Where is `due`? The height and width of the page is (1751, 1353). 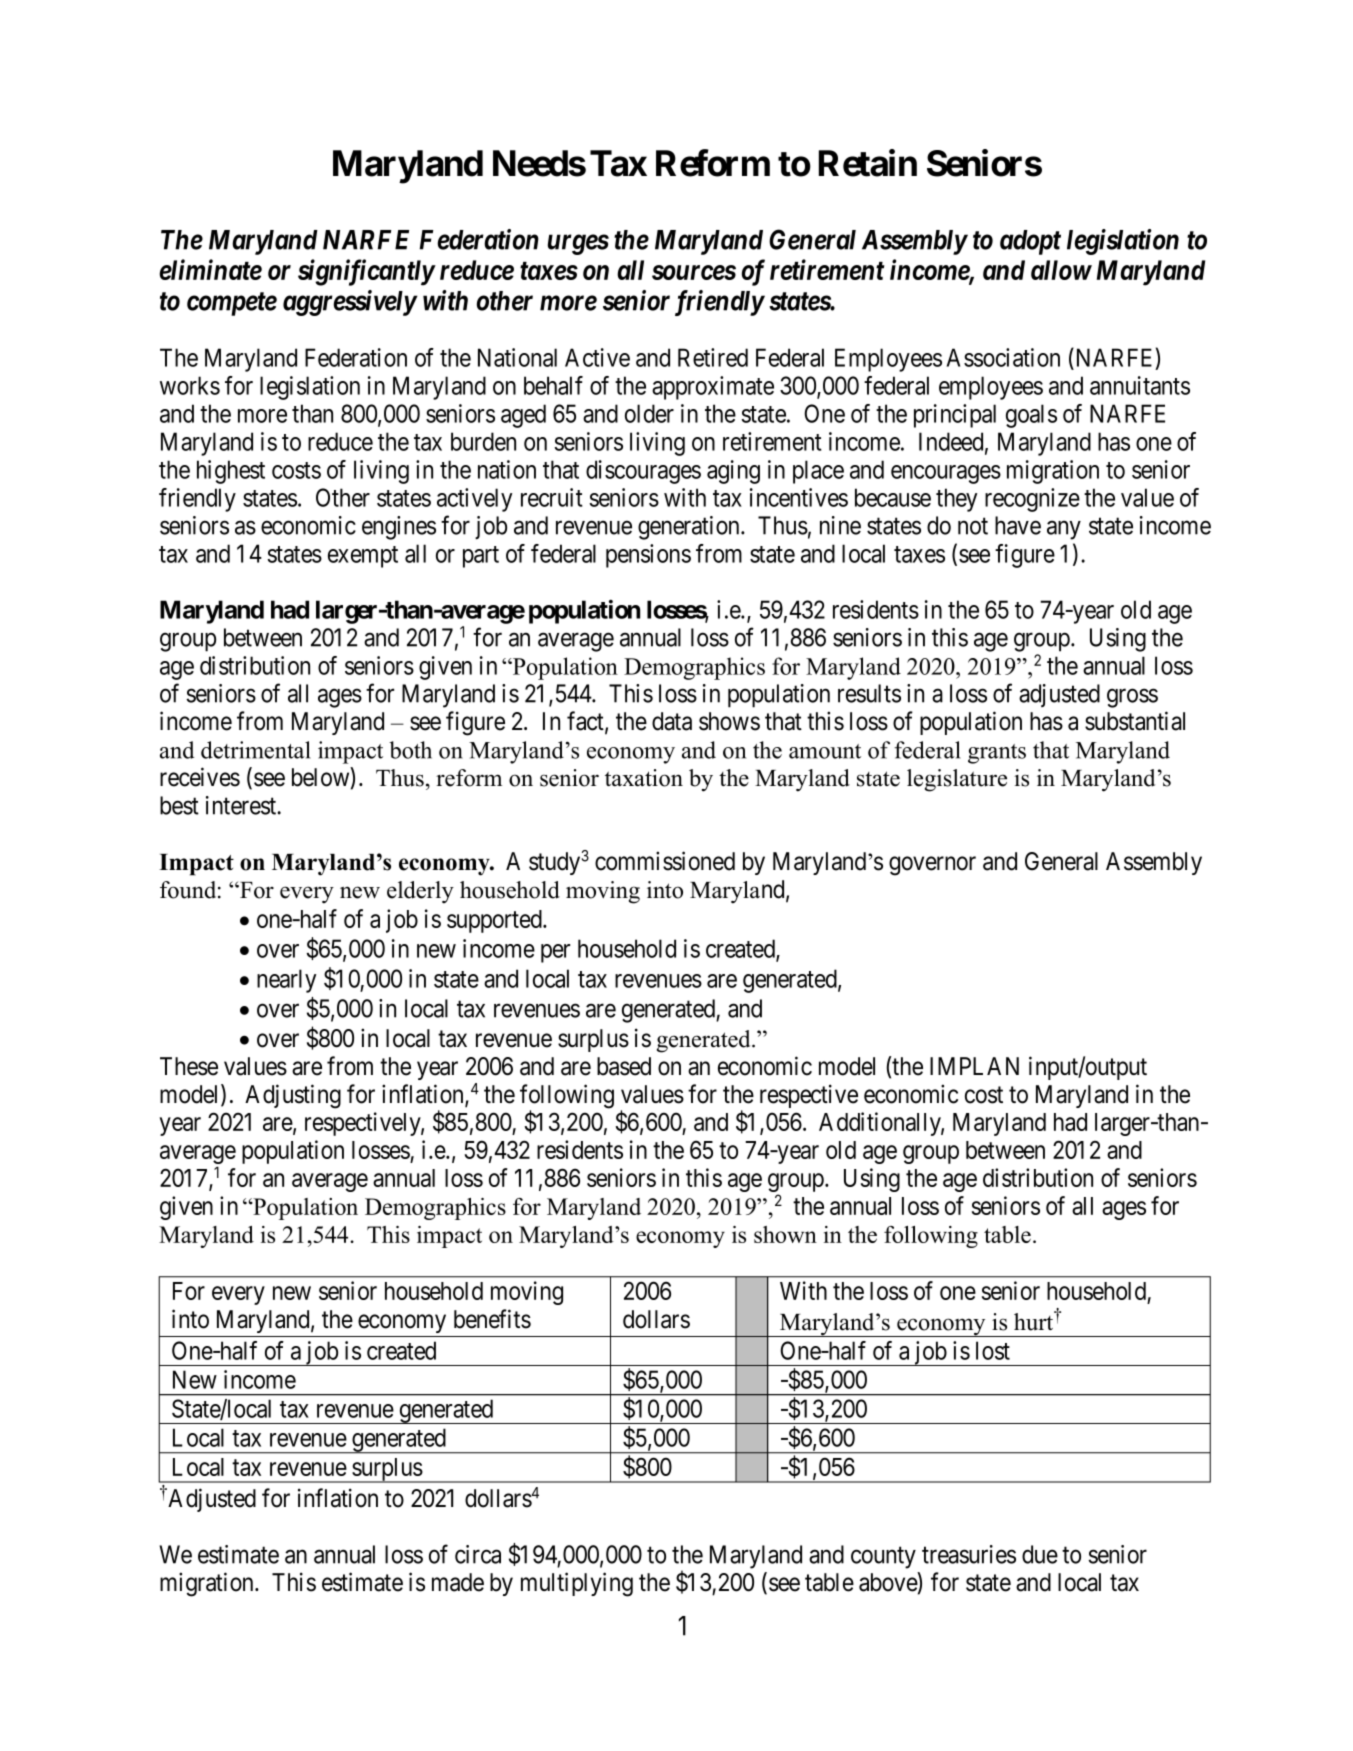
due is located at coordinates (1040, 1554).
